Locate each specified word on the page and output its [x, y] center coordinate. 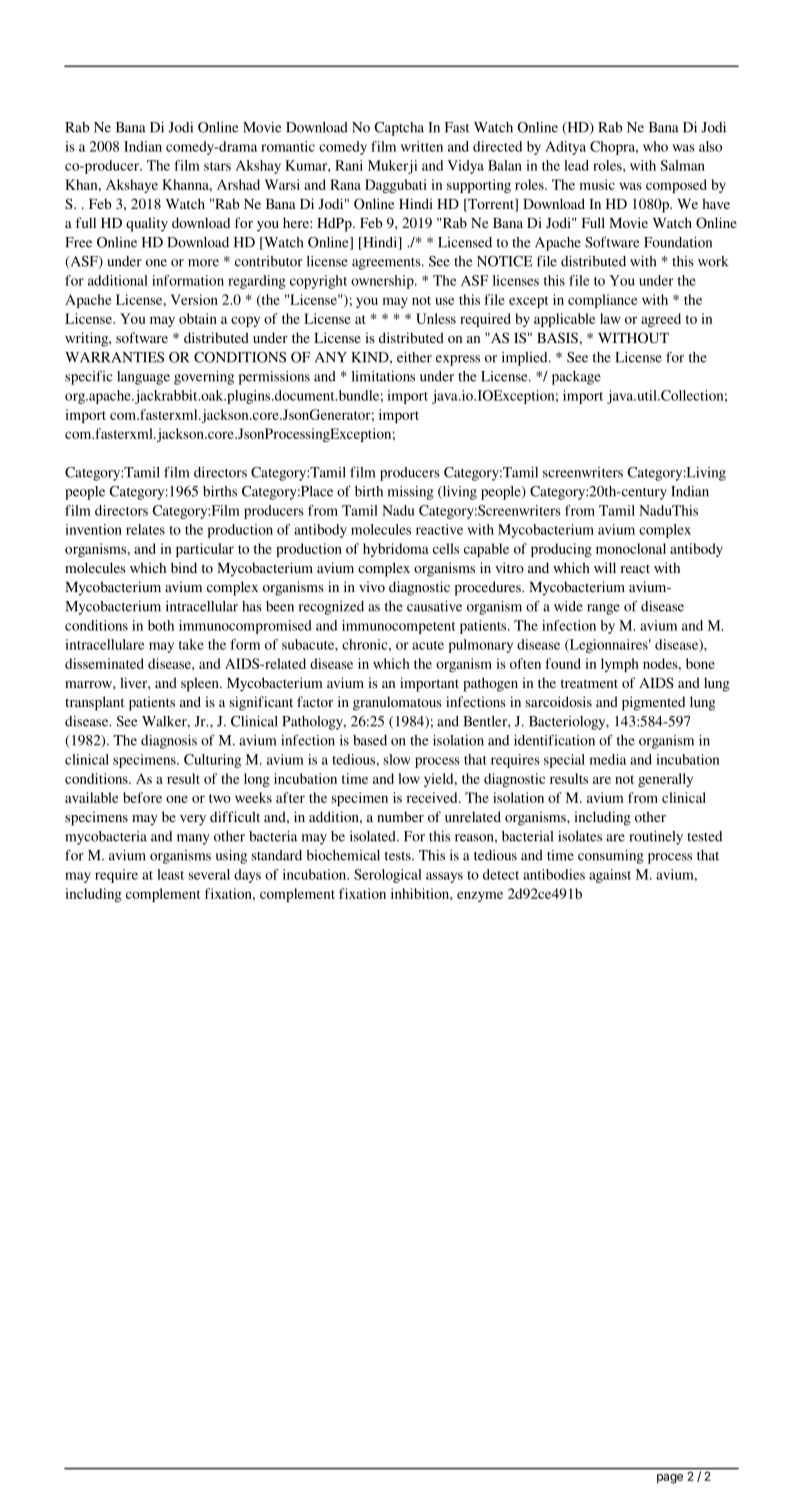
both [161, 625]
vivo [372, 586]
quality [147, 224]
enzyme [480, 896]
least [170, 874]
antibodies [554, 874]
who [655, 146]
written [422, 146]
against [610, 876]
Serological [388, 876]
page [670, 1479]
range [603, 609]
